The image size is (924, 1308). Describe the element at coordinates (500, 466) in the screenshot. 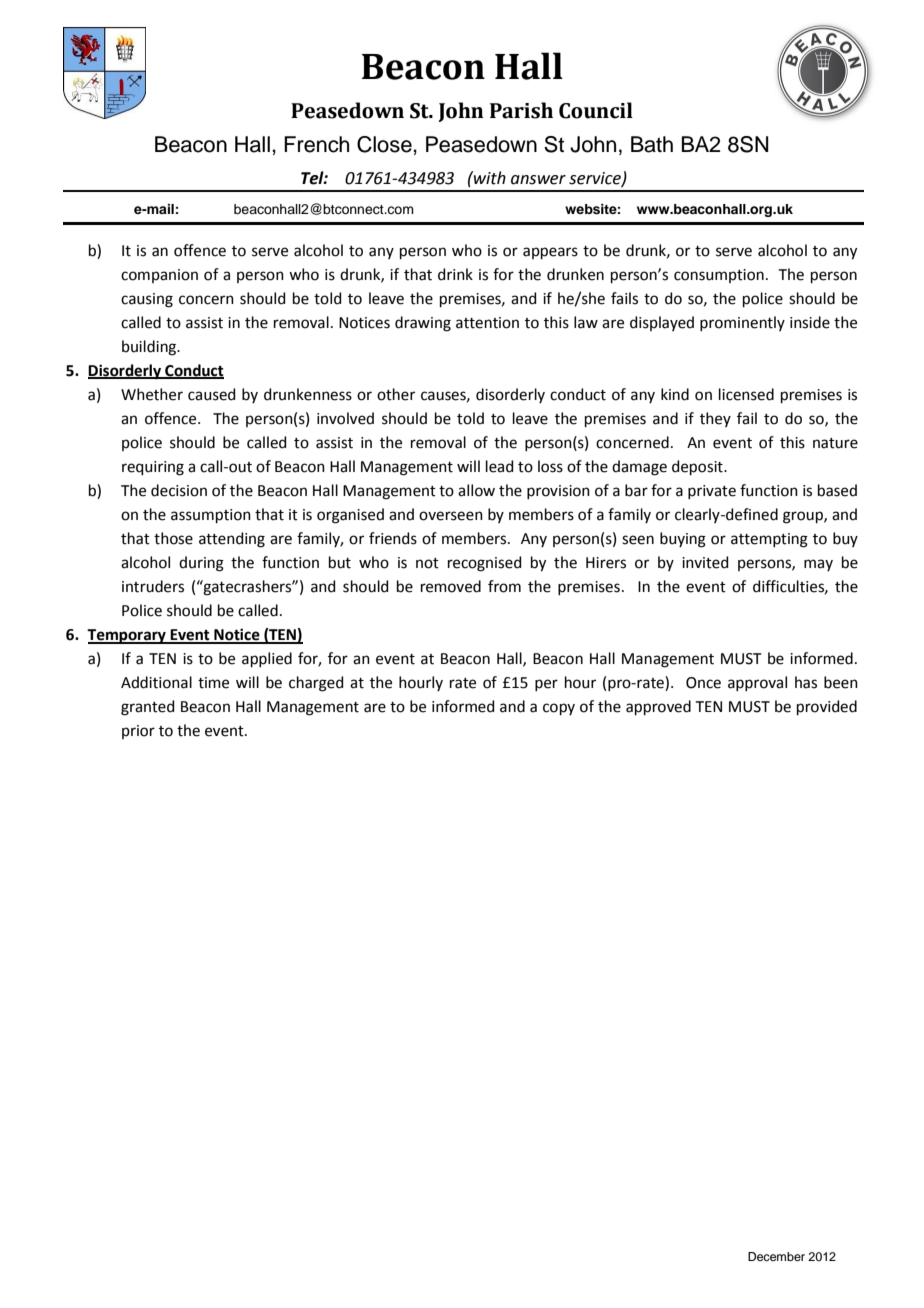

I see `lead` at that location.
